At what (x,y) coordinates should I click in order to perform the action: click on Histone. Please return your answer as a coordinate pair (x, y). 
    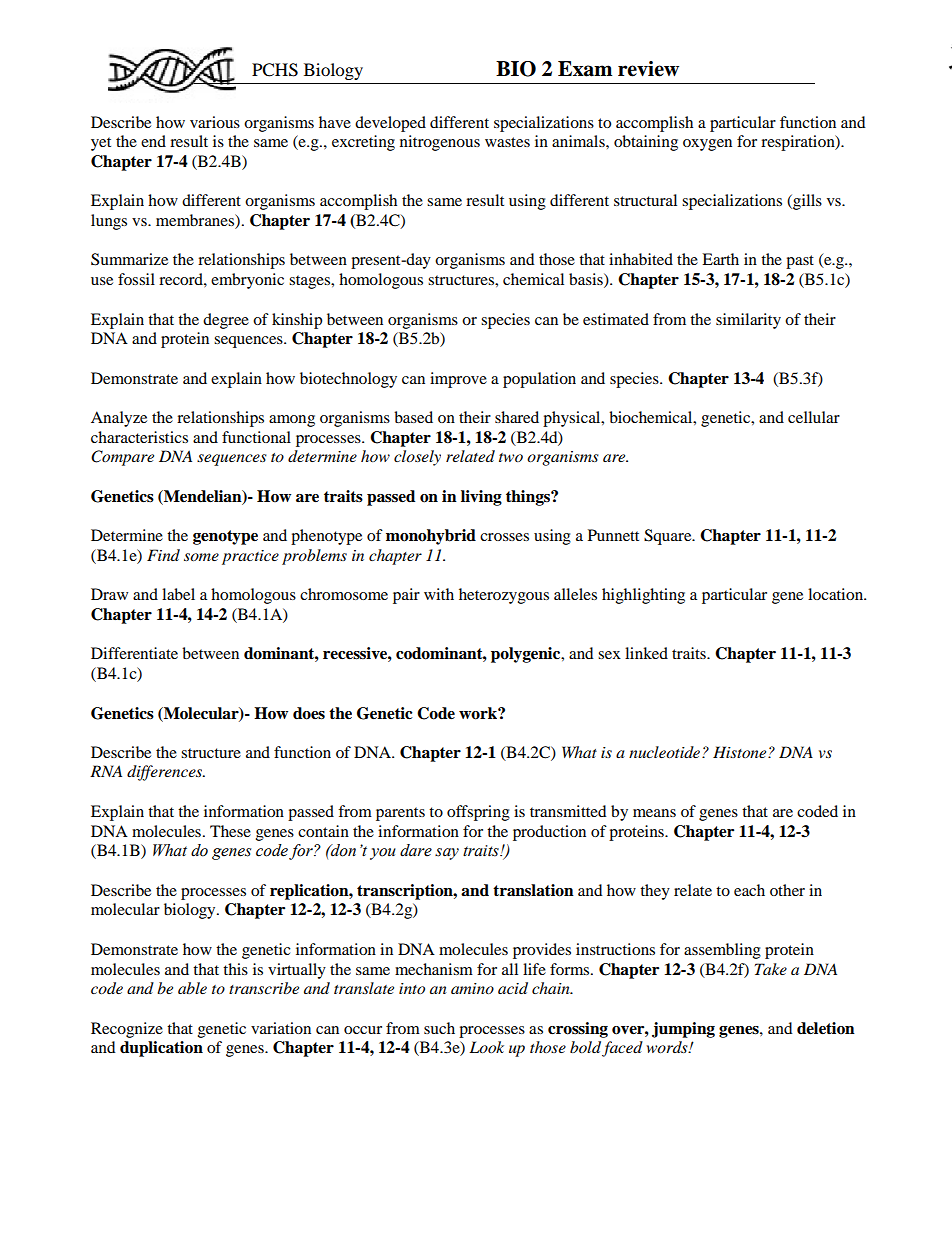
    Looking at the image, I should click on (741, 752).
